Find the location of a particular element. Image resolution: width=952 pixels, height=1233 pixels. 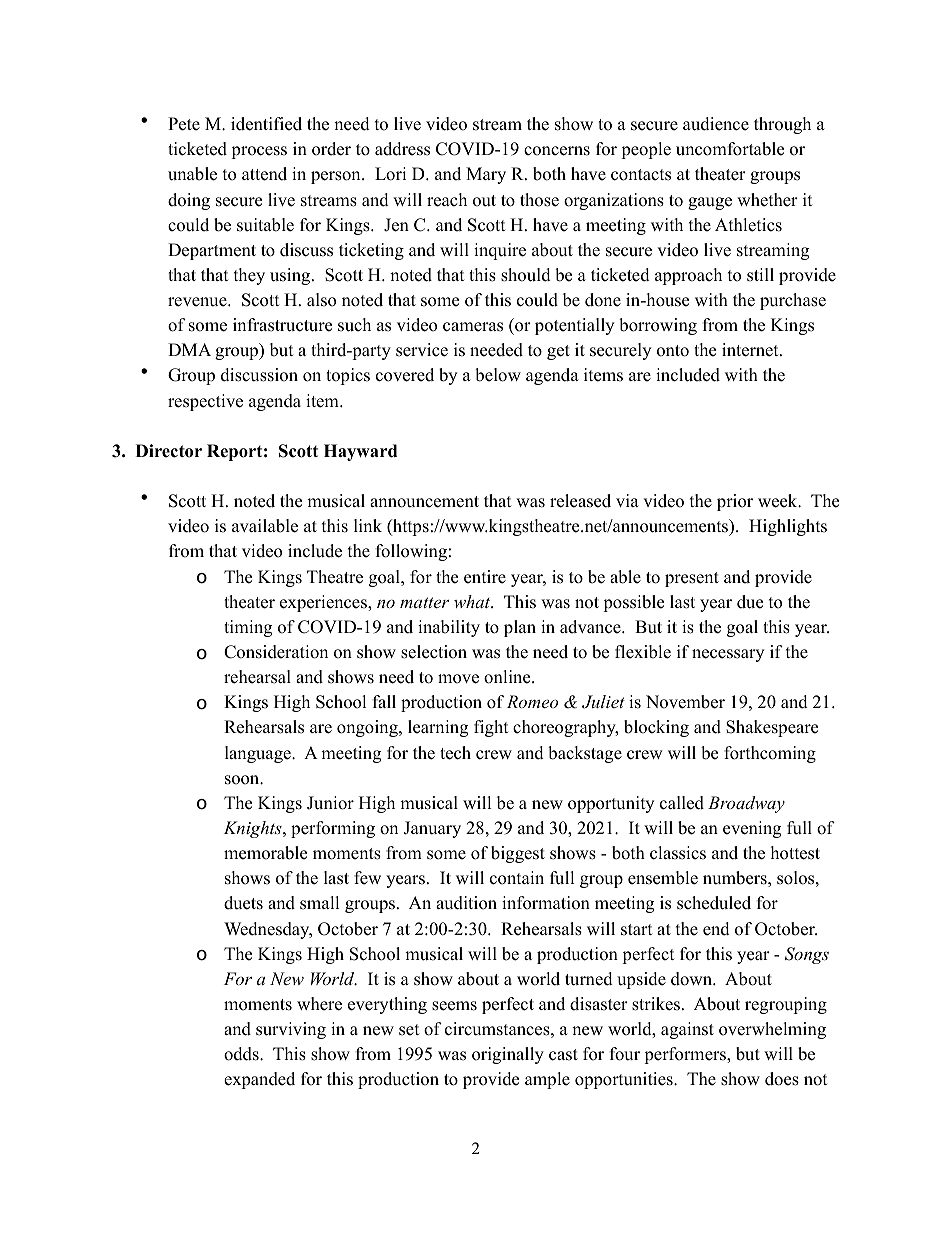

Mary is located at coordinates (486, 175).
